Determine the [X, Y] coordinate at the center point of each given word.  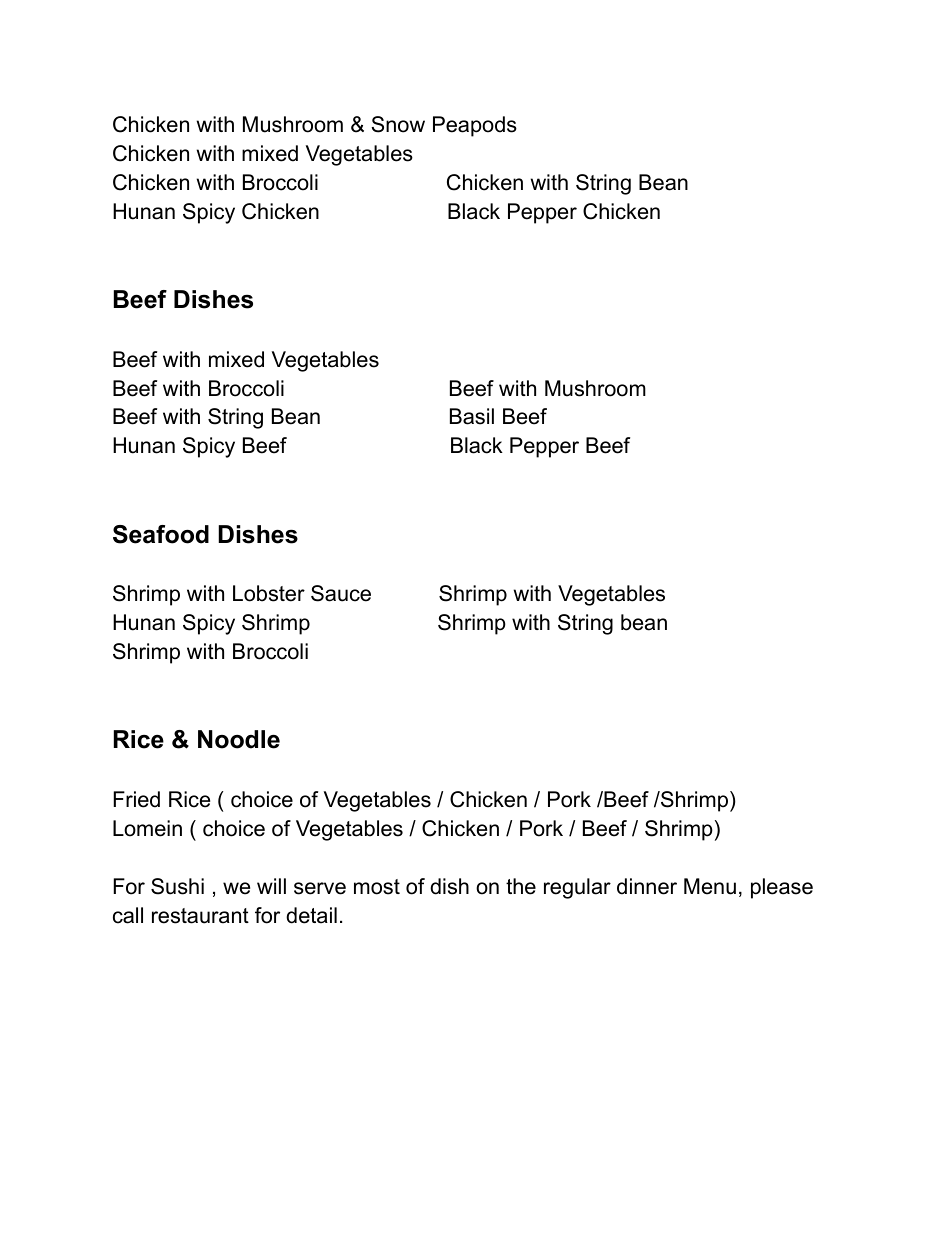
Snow [398, 124]
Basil [472, 416]
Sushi [177, 886]
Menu [710, 886]
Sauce [341, 593]
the [521, 886]
